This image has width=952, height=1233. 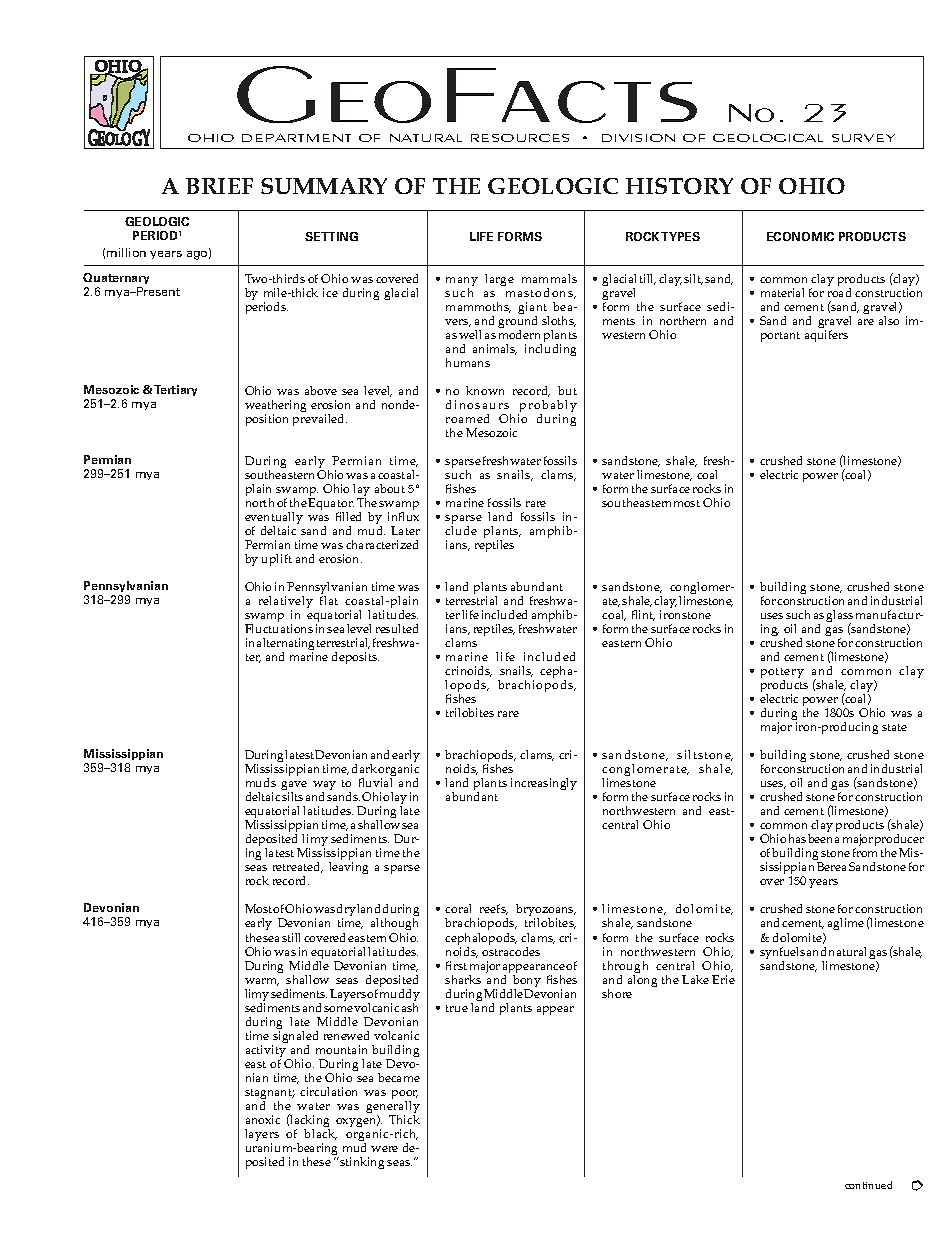 What do you see at coordinates (285, 646) in the image?
I see `alternating` at bounding box center [285, 646].
